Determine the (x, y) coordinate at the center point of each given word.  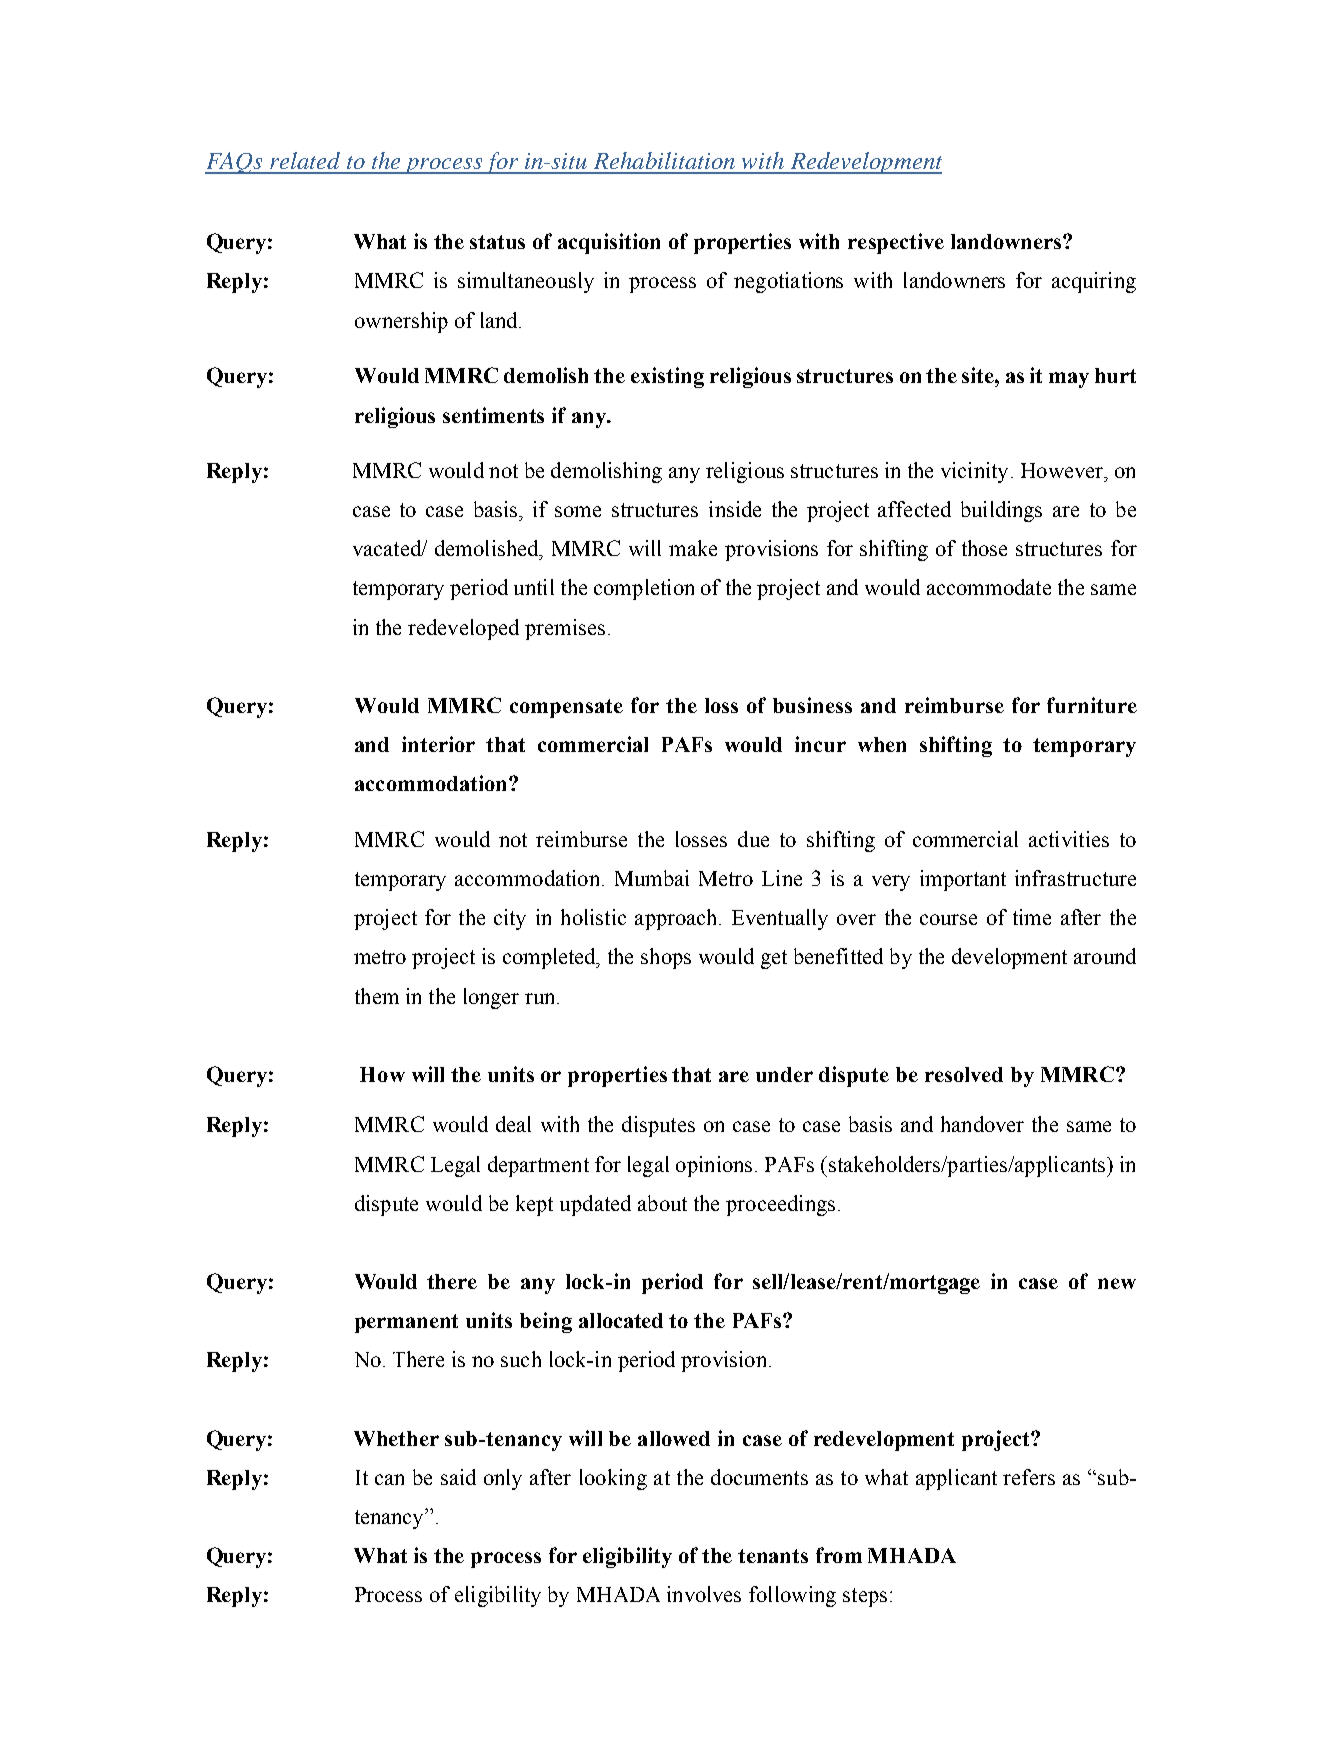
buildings (1001, 511)
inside (735, 509)
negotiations (788, 282)
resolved (964, 1074)
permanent (406, 1323)
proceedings (780, 1205)
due (753, 839)
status (497, 242)
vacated (388, 548)
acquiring (1094, 282)
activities (1069, 839)
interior (438, 744)
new (1117, 1283)
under (784, 1074)
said (458, 1477)
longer (491, 998)
